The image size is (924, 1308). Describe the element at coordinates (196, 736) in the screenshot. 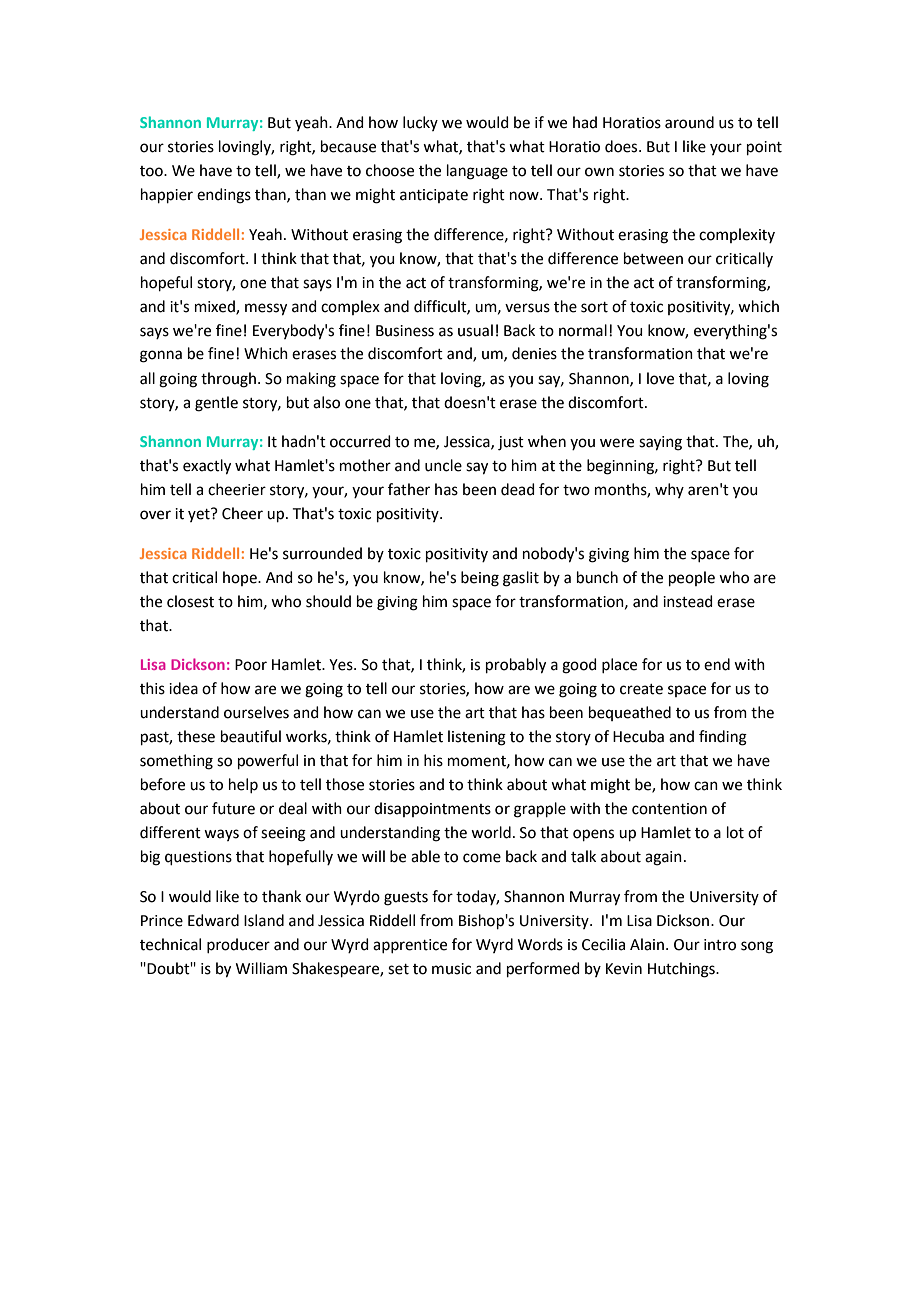

I see `these` at that location.
